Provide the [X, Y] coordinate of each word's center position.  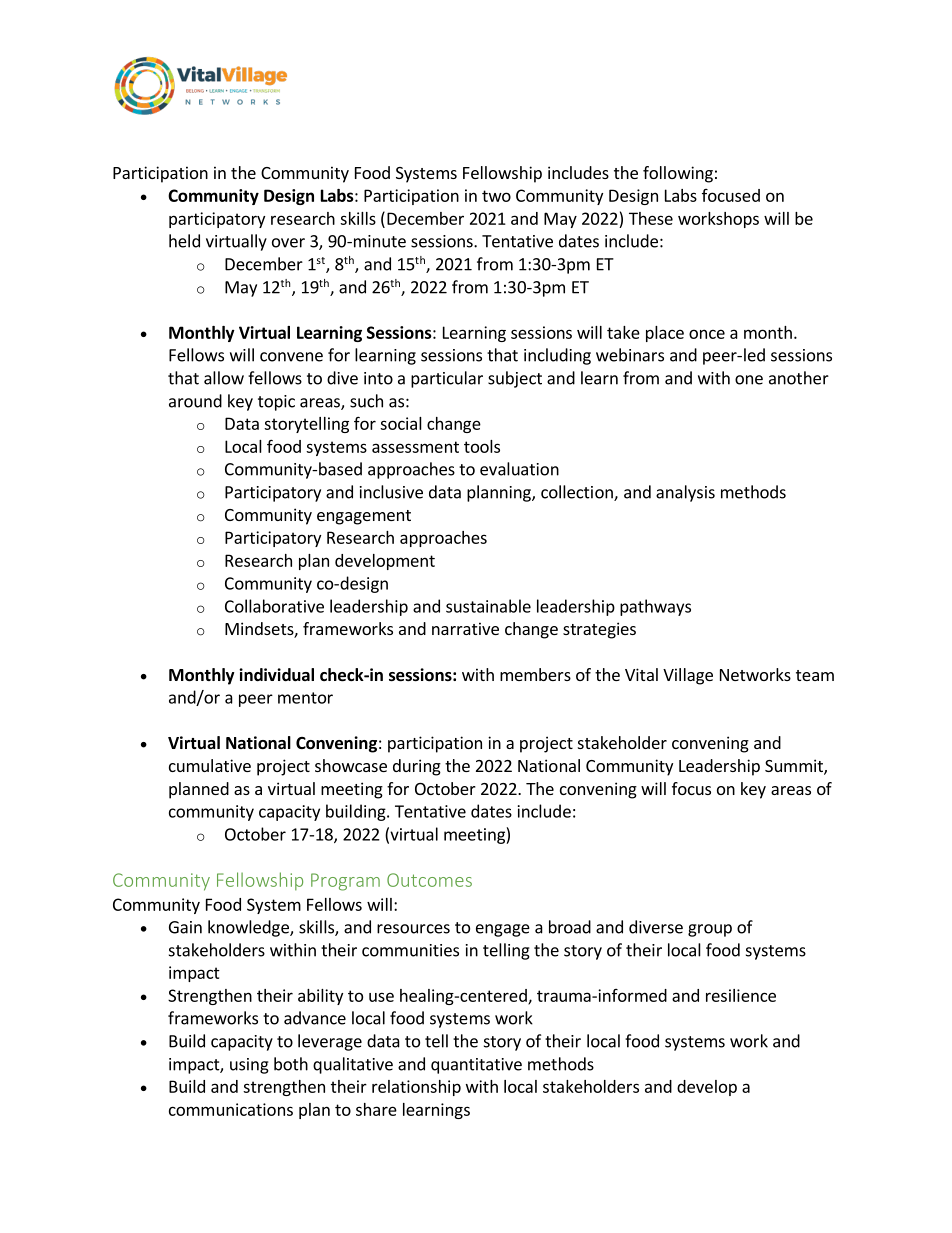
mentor [305, 698]
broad [570, 927]
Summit [795, 767]
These [651, 218]
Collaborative [274, 606]
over [288, 243]
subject [515, 379]
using [249, 1066]
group [710, 930]
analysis [685, 493]
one [749, 380]
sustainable [488, 606]
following [678, 174]
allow [224, 378]
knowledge [249, 928]
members [535, 674]
